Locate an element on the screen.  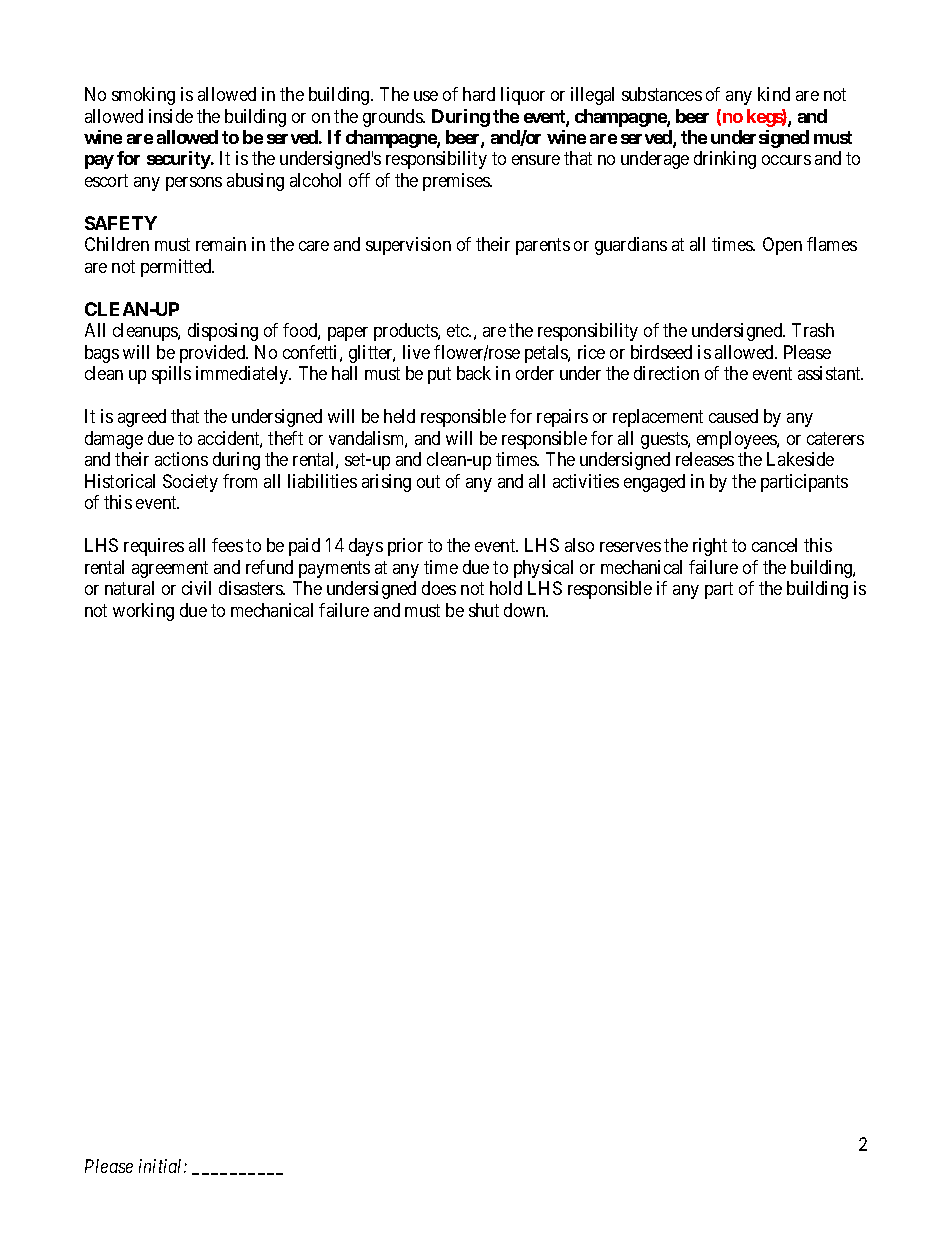
inside is located at coordinates (171, 116).
